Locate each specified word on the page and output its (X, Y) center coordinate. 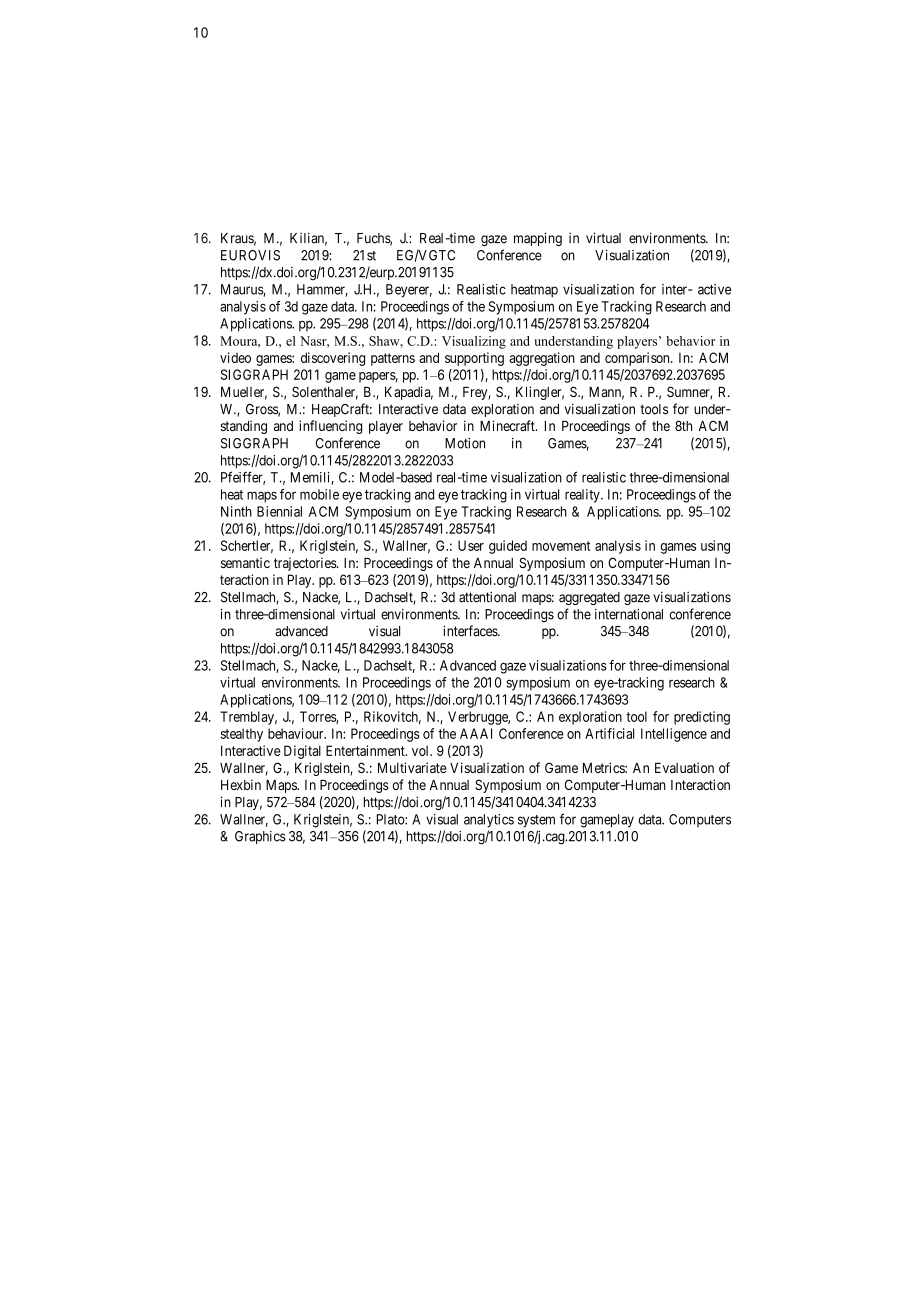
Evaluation (684, 767)
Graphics (260, 837)
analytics (489, 821)
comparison (638, 359)
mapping (538, 239)
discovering (333, 359)
